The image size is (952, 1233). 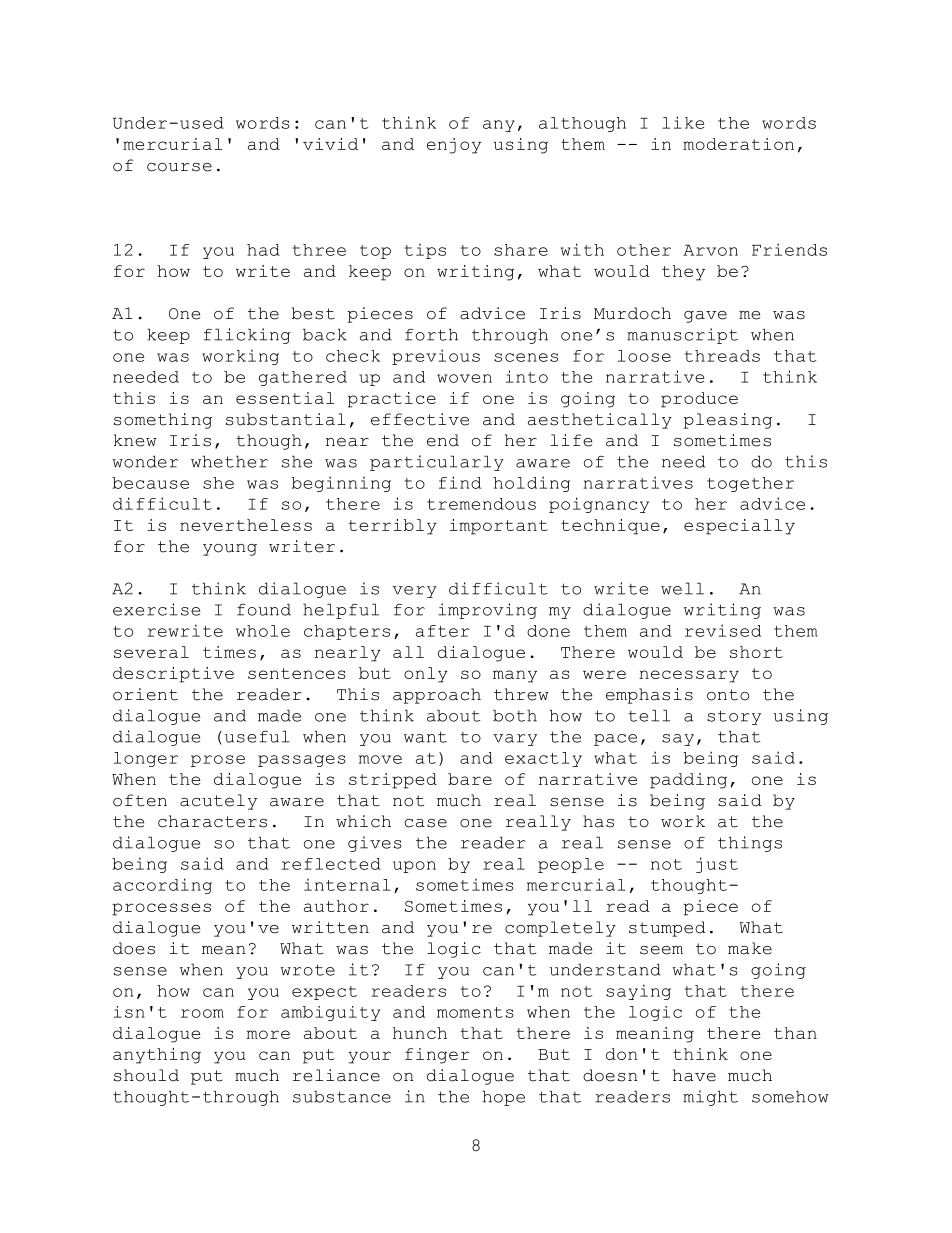 I want to click on particularly, so click(x=437, y=463).
